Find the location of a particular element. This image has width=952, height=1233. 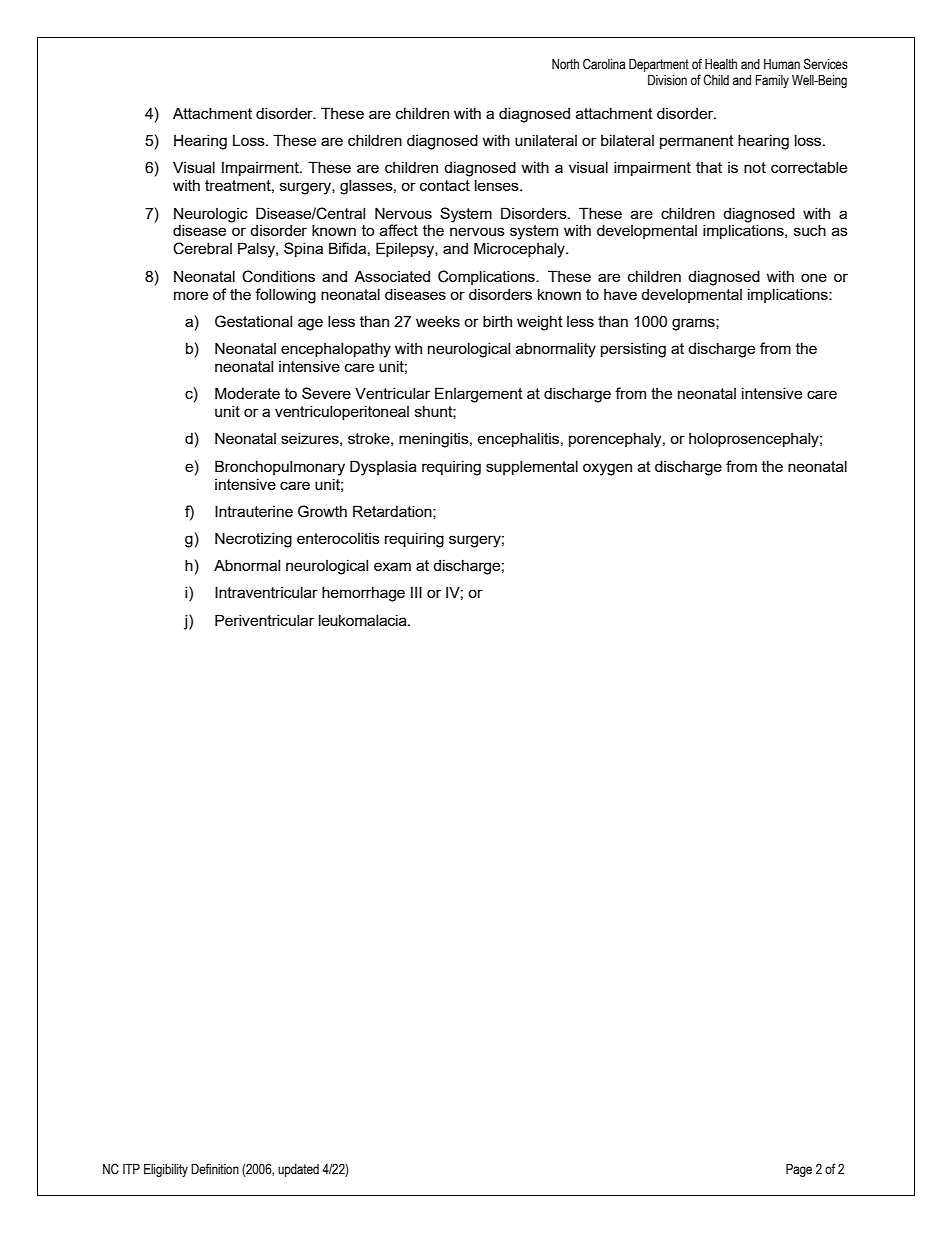

Cerebral is located at coordinates (202, 248).
